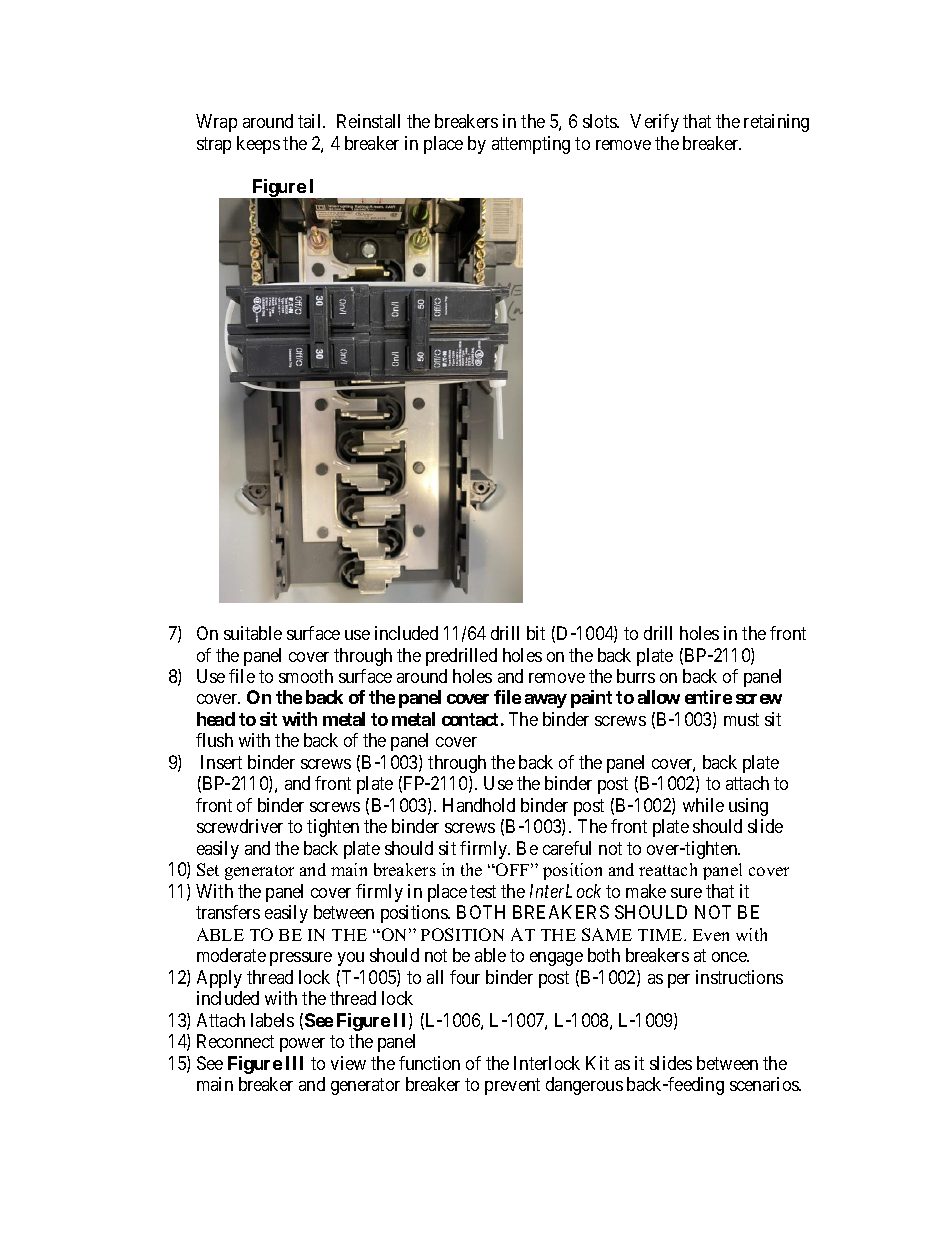 The height and width of the image is (1233, 952). Describe the element at coordinates (221, 762) in the image. I see `Insert` at that location.
